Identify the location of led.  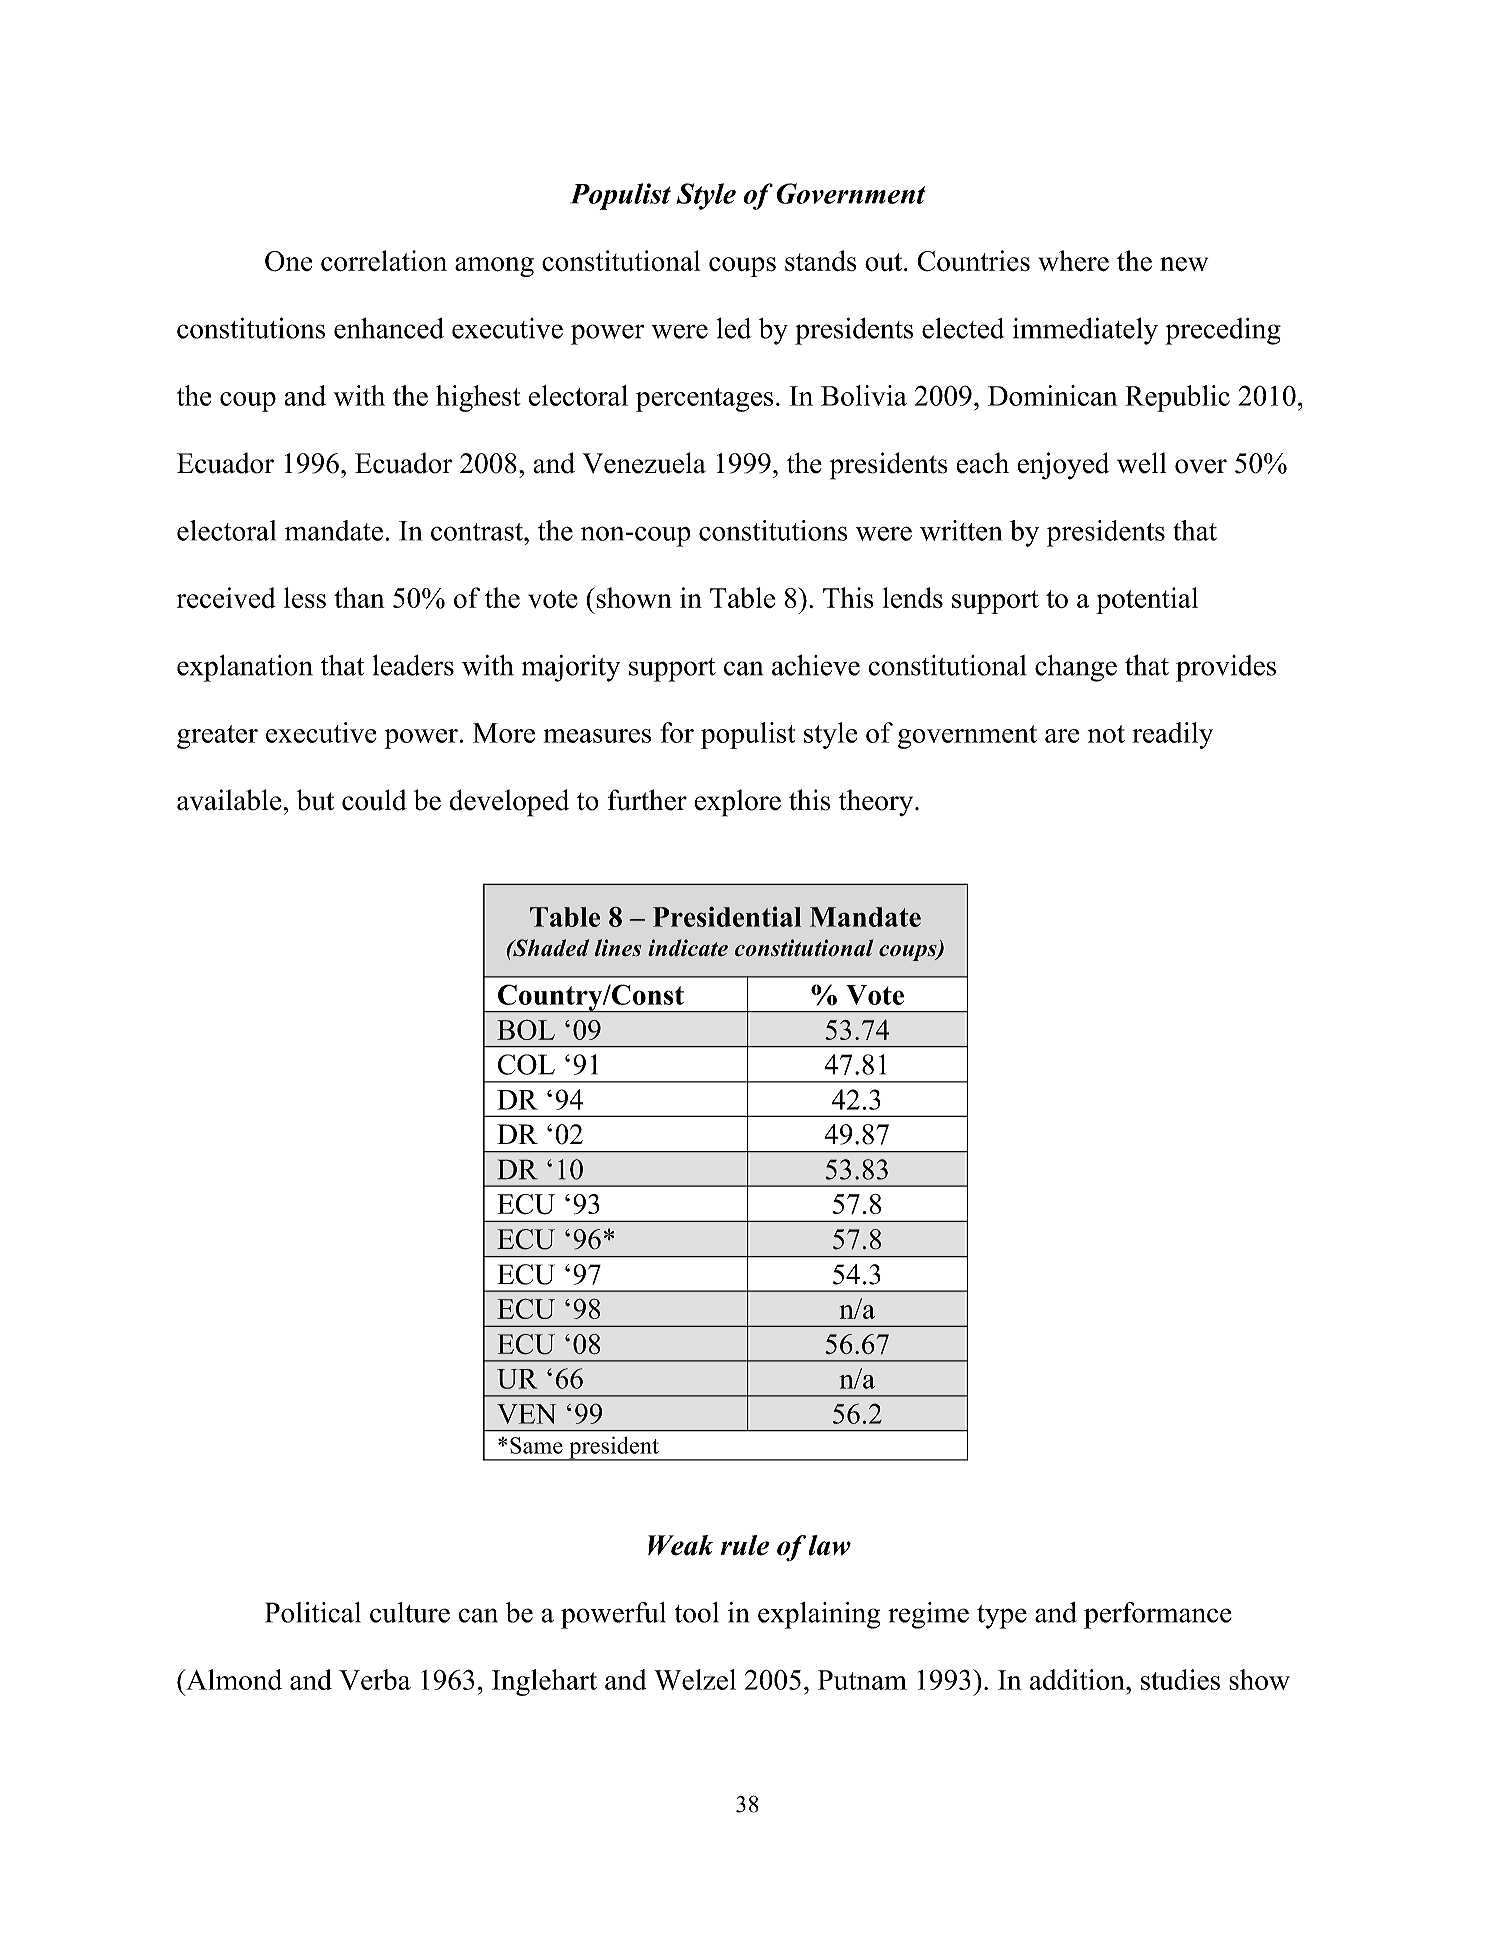
(734, 328).
